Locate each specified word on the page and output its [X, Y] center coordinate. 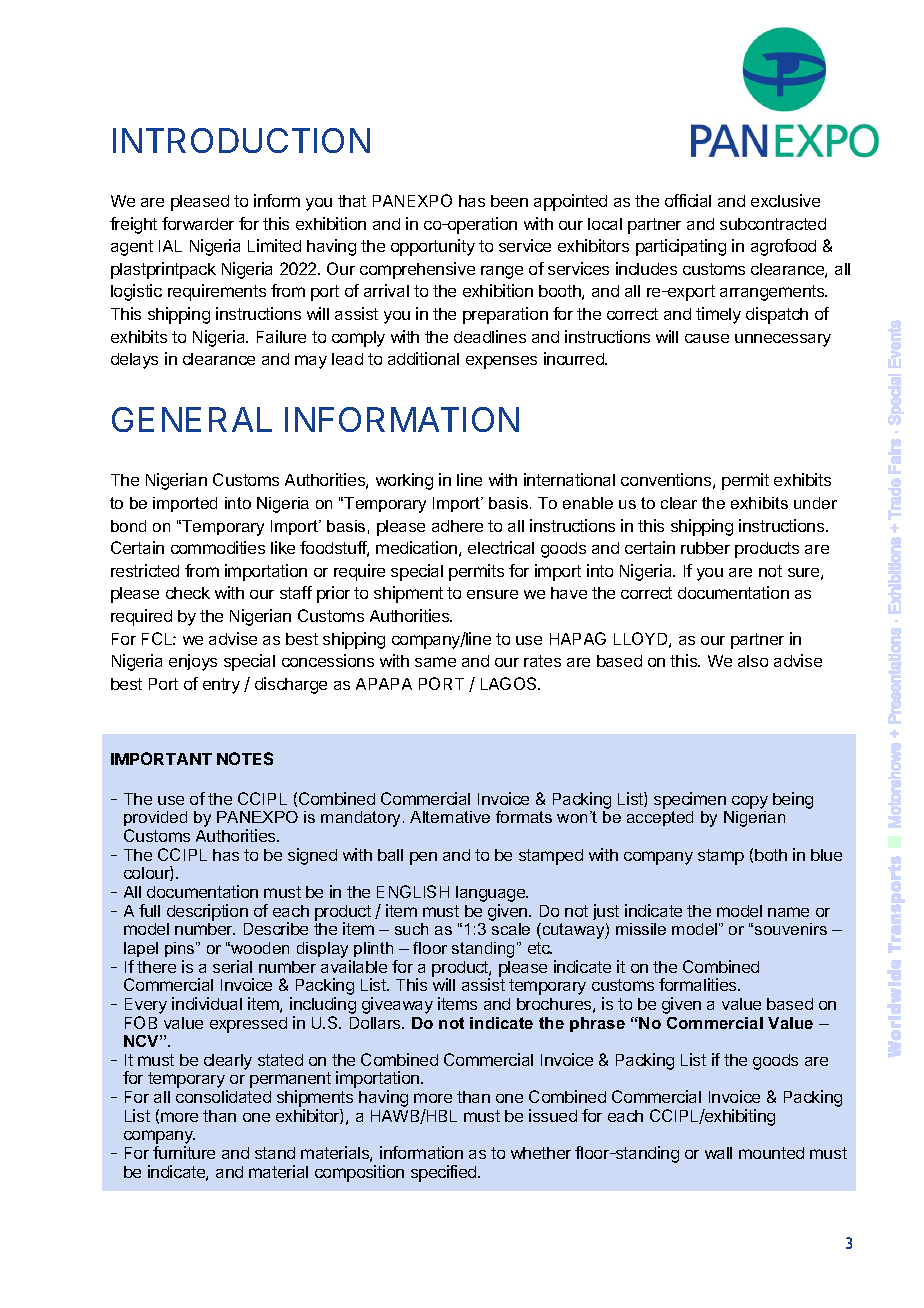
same [435, 662]
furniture [184, 1152]
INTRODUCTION [241, 140]
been [509, 201]
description [207, 912]
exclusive [785, 200]
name [788, 912]
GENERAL [192, 419]
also [753, 661]
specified [445, 1173]
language [492, 895]
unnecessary [783, 340]
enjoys [193, 662]
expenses [501, 362]
